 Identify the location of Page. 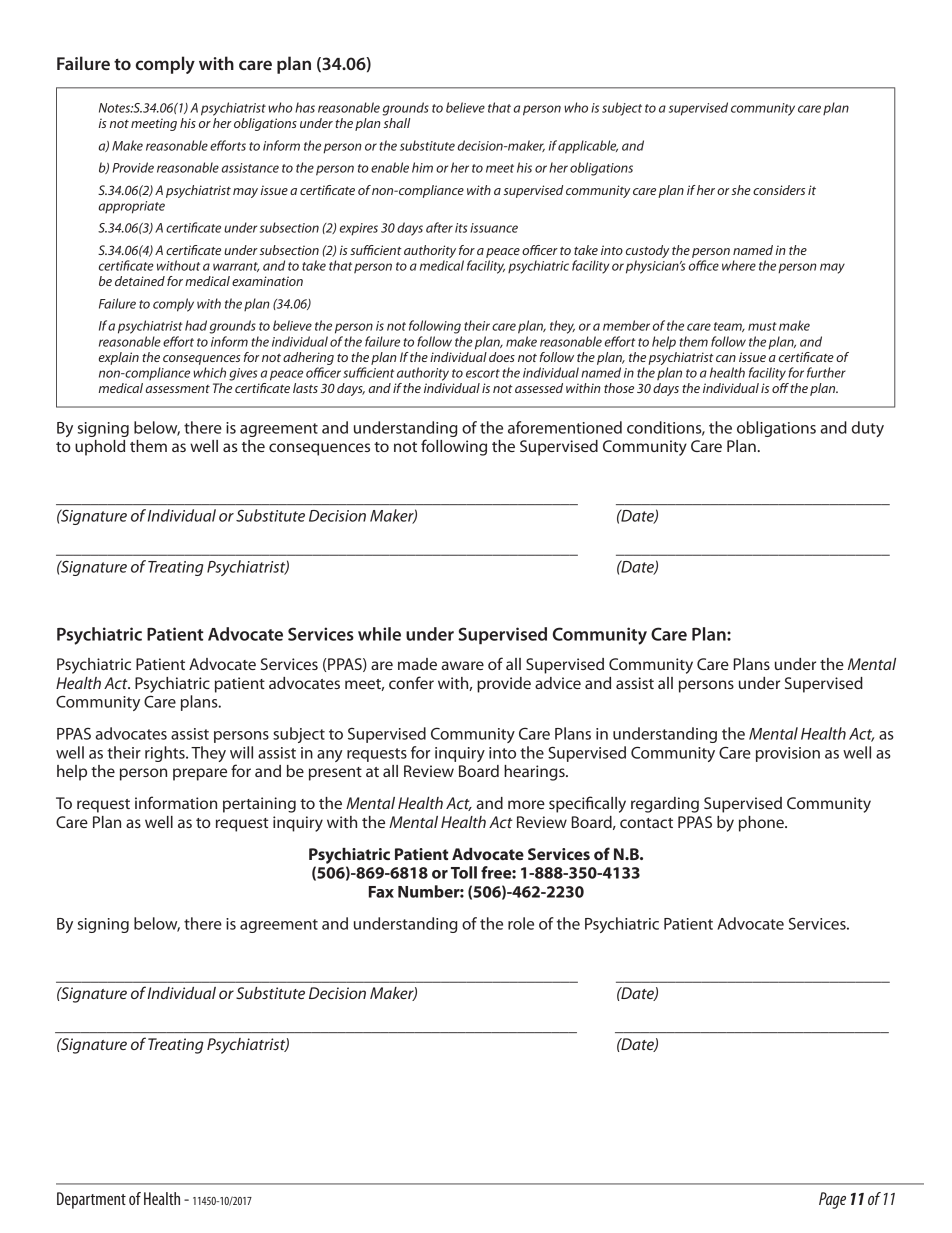
(832, 1200).
